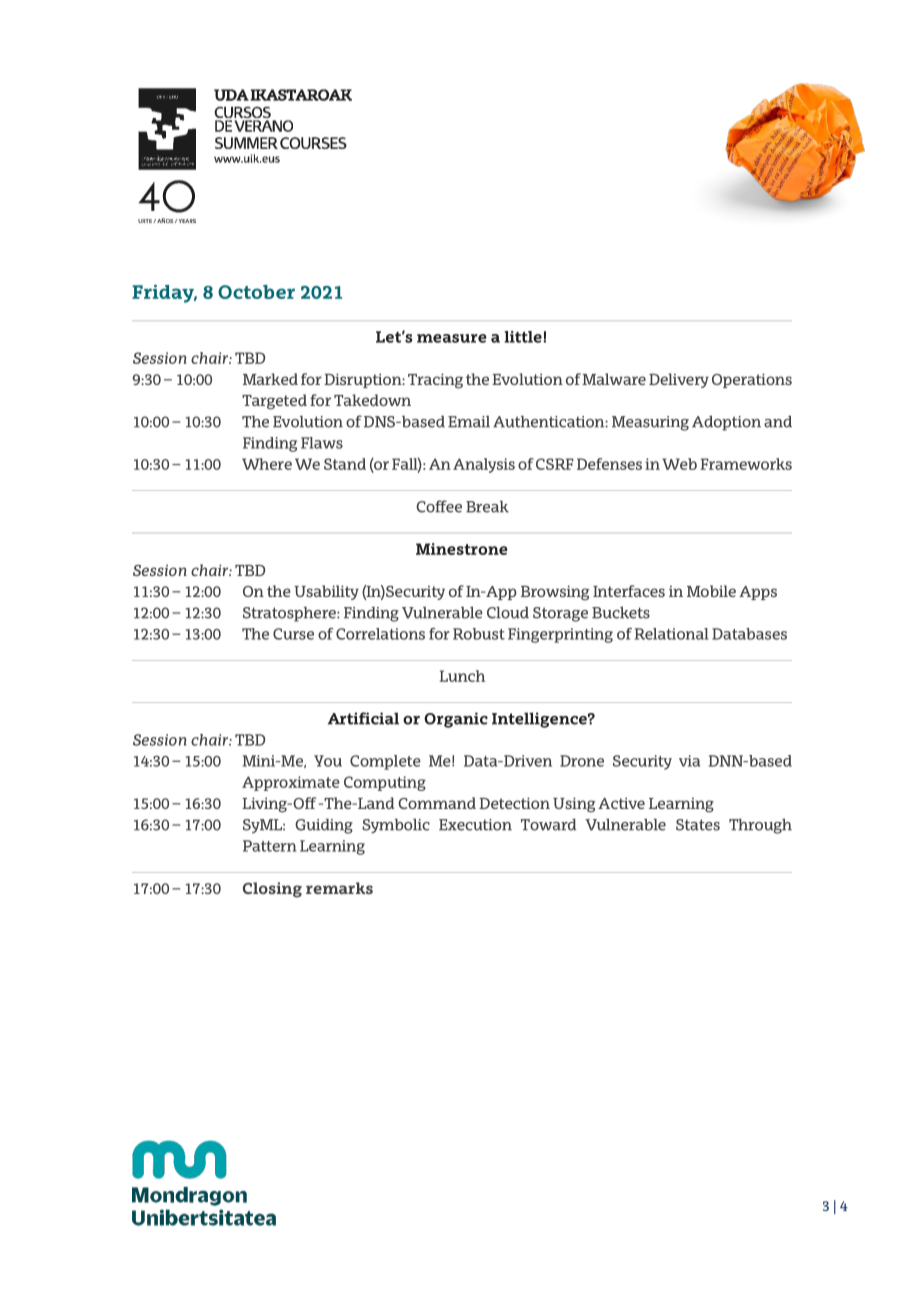 The height and width of the screenshot is (1308, 924). I want to click on little, so click(524, 337).
